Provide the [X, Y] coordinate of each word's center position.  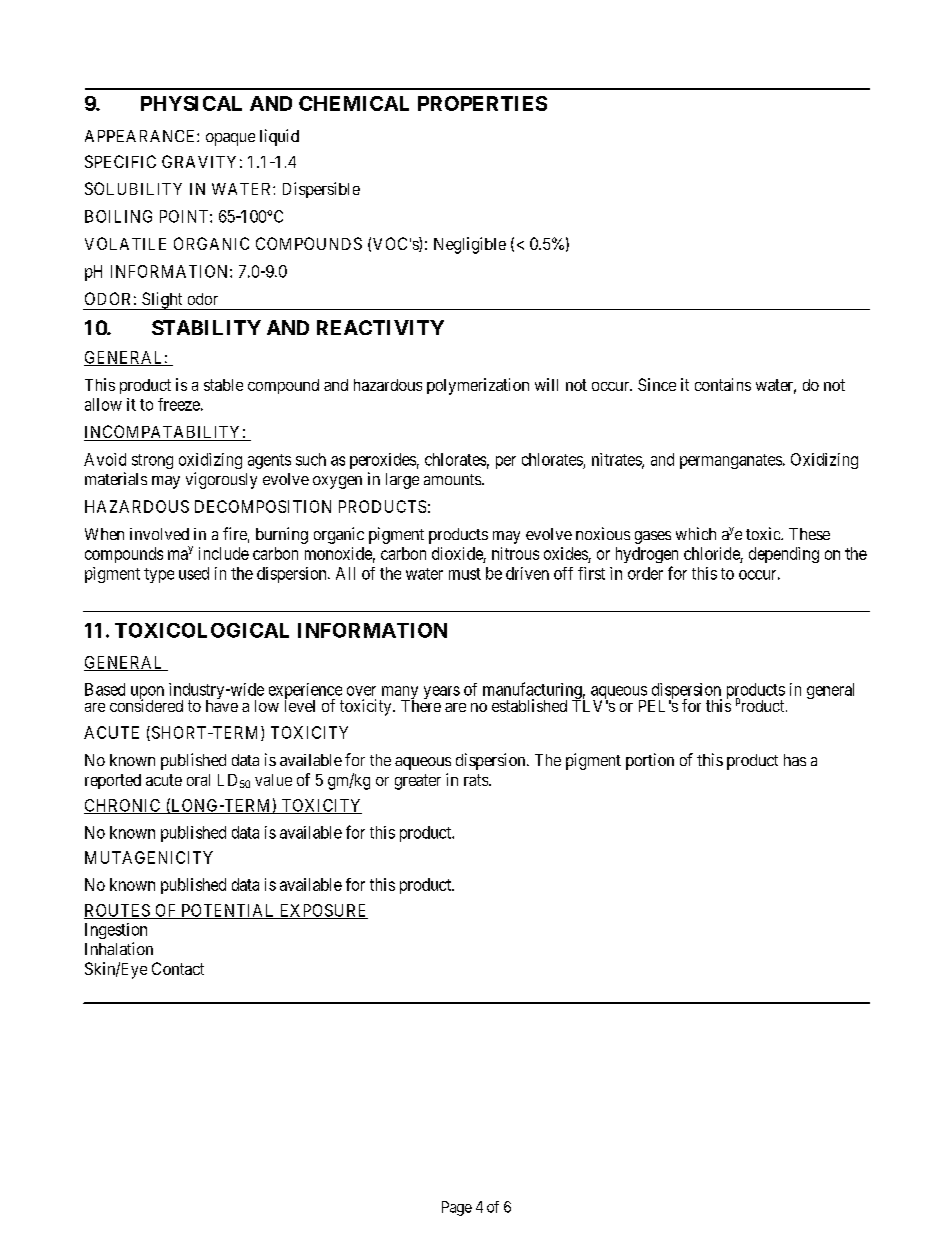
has [795, 760]
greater [418, 782]
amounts [453, 479]
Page [457, 1208]
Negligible [470, 245]
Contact [178, 968]
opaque [230, 139]
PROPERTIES [482, 103]
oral [198, 780]
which [696, 533]
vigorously [221, 480]
